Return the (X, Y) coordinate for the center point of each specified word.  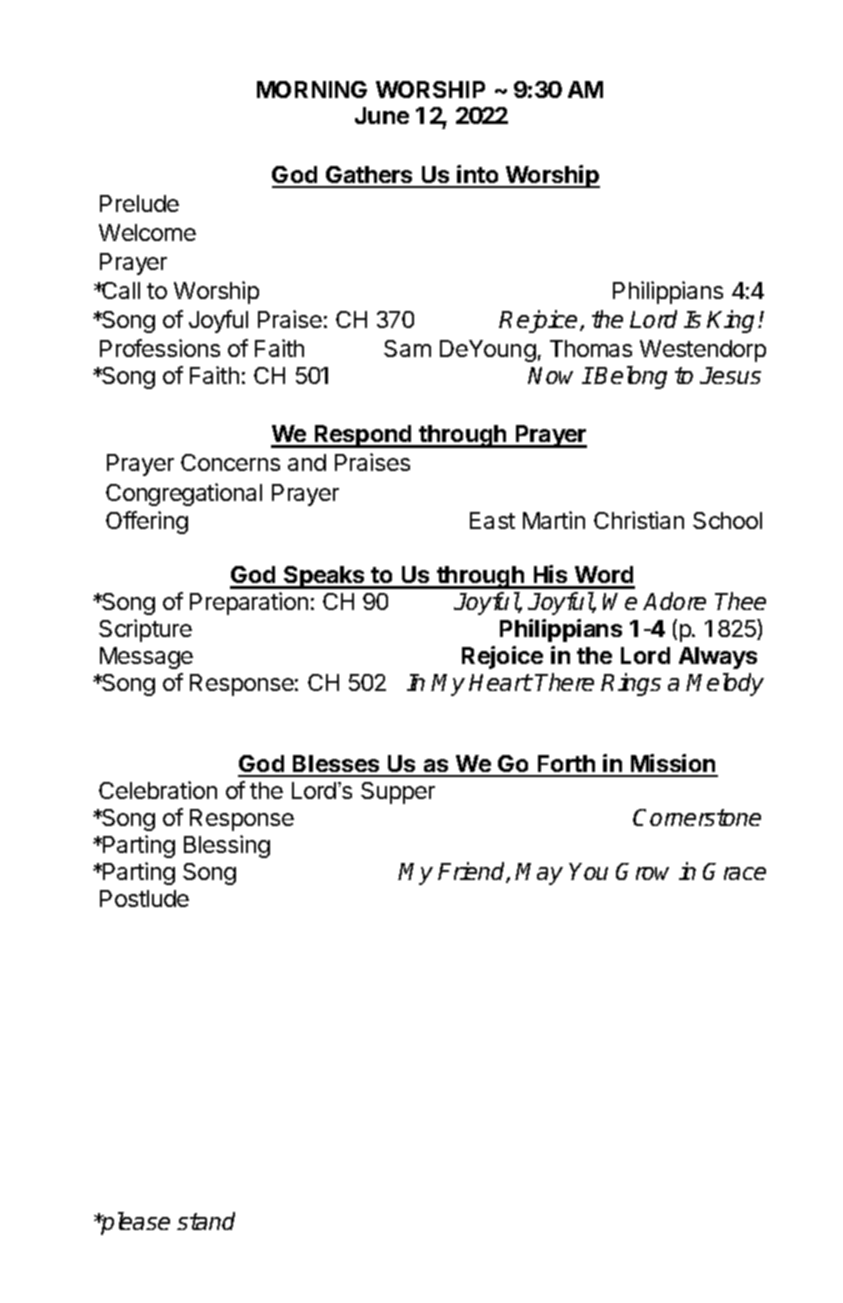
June (382, 115)
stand (206, 1221)
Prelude (139, 203)
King (733, 321)
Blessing (227, 846)
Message (146, 658)
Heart (500, 682)
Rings (631, 684)
